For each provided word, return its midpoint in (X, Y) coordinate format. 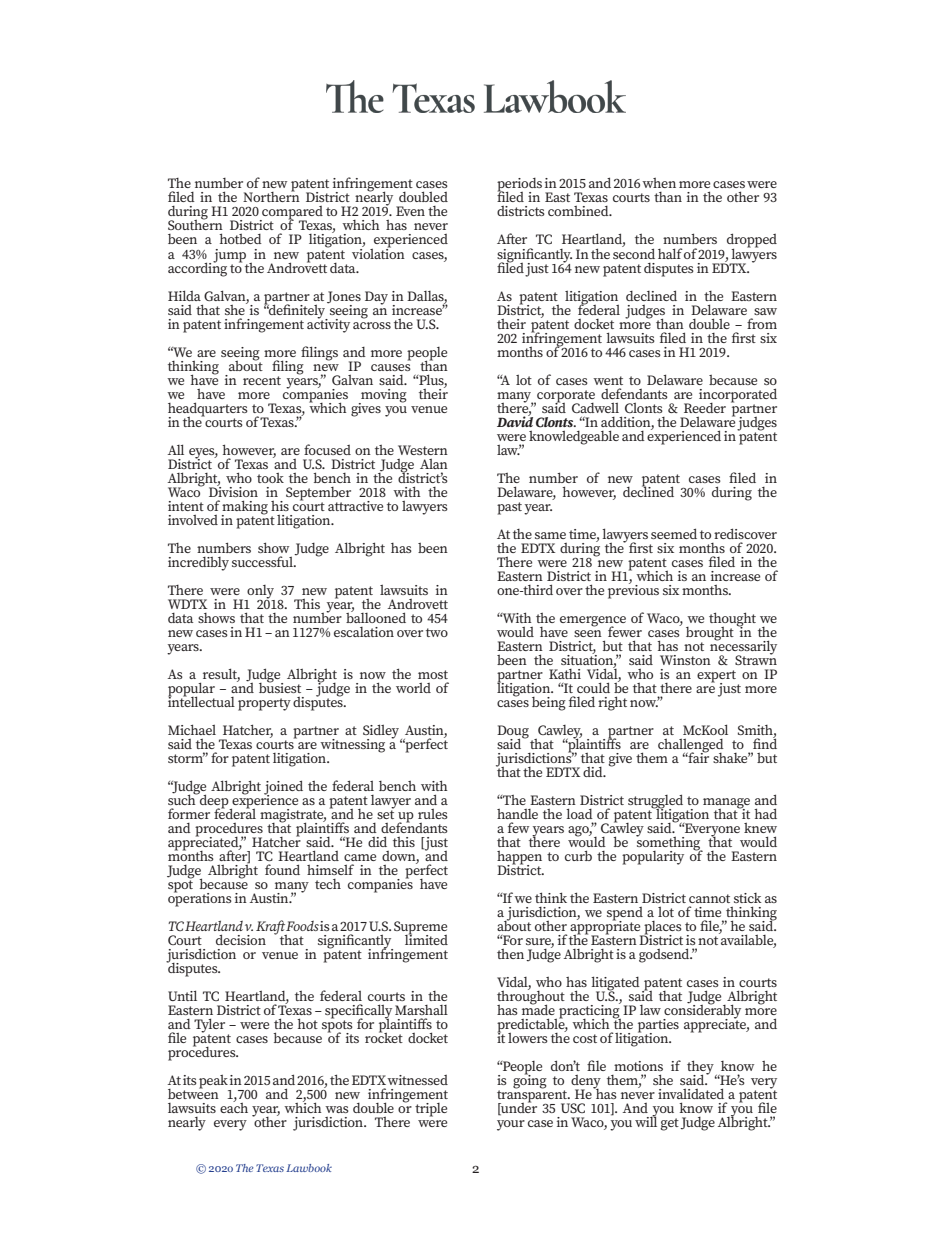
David (515, 420)
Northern (271, 196)
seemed (674, 533)
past (509, 508)
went (608, 380)
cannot (709, 898)
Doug (513, 733)
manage (726, 804)
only (260, 593)
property (264, 704)
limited (426, 938)
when (659, 183)
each (234, 1106)
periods (519, 186)
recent (262, 380)
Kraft (271, 928)
